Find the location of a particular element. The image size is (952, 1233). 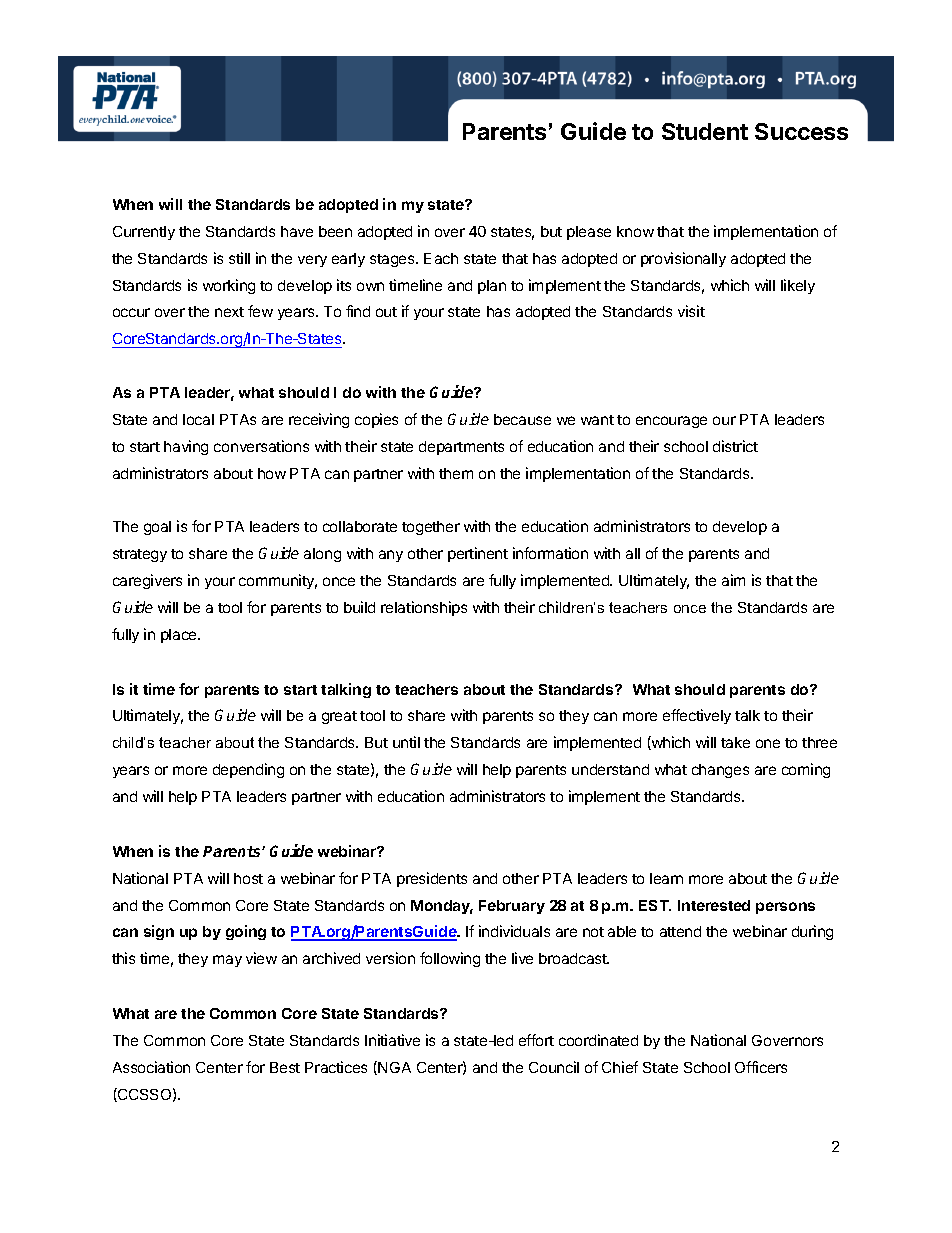

please is located at coordinates (589, 233).
